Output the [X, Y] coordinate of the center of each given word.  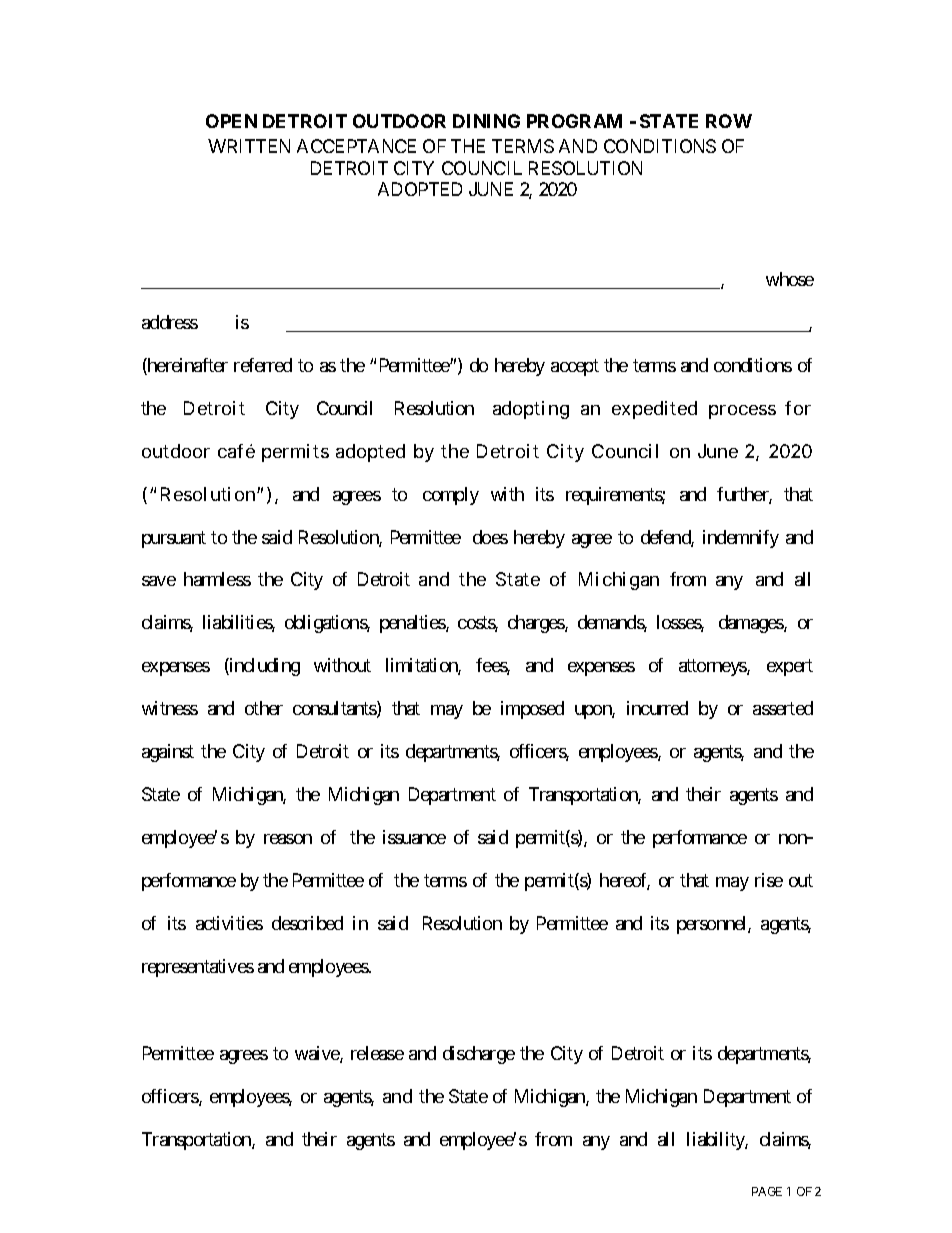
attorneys [713, 668]
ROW [729, 121]
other [264, 708]
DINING [486, 121]
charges [537, 624]
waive [318, 1054]
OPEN [231, 121]
